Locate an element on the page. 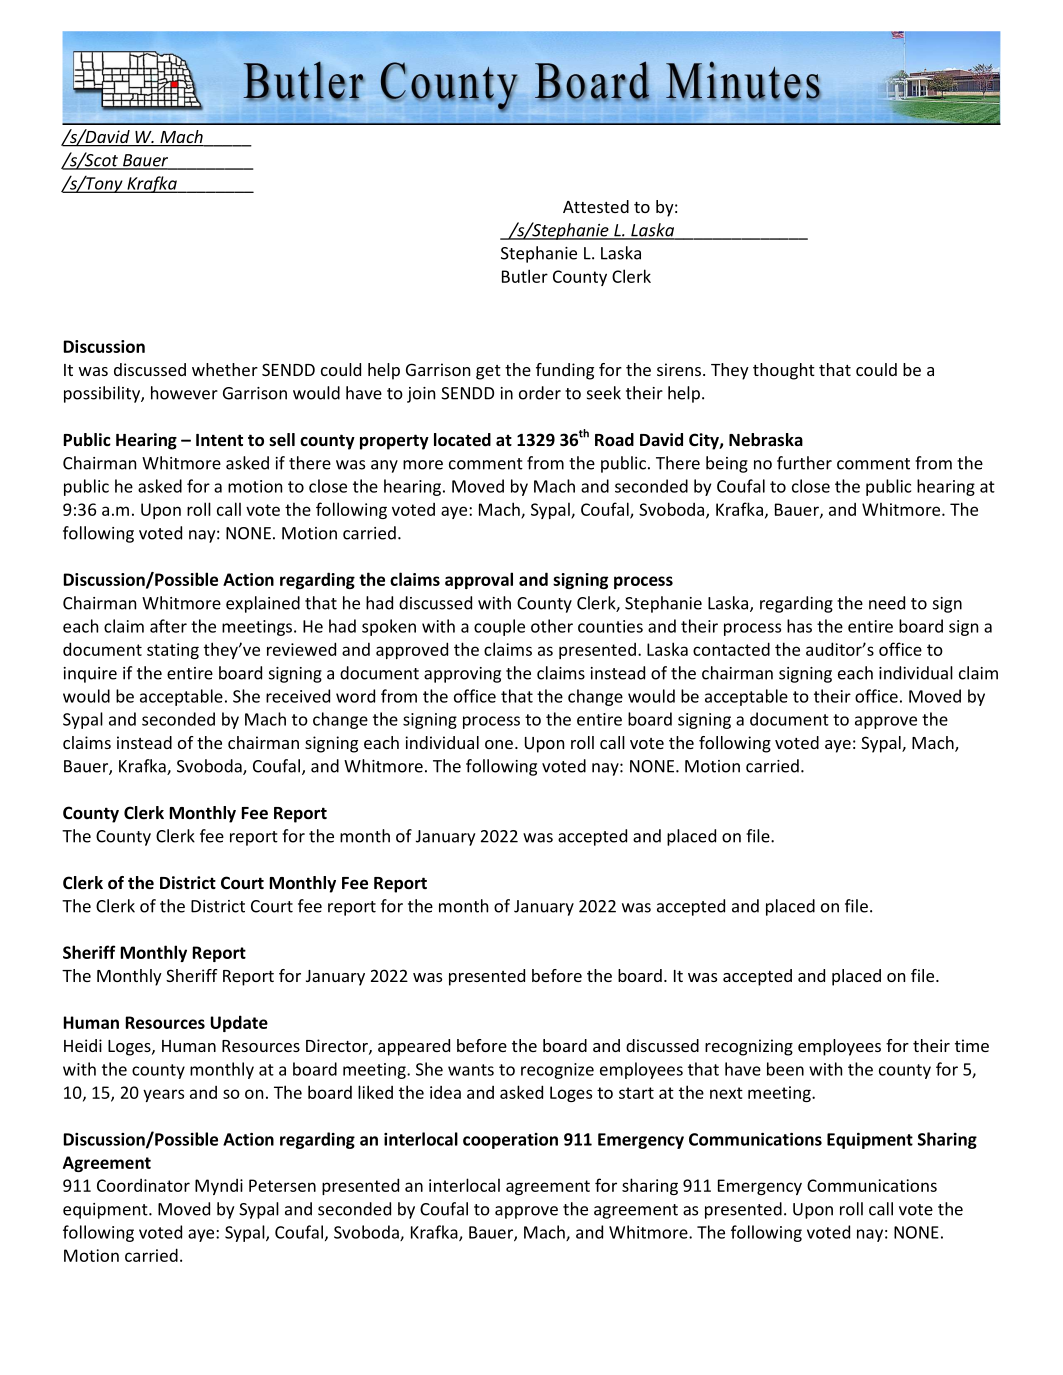 The height and width of the image is (1375, 1063). been is located at coordinates (785, 1069).
